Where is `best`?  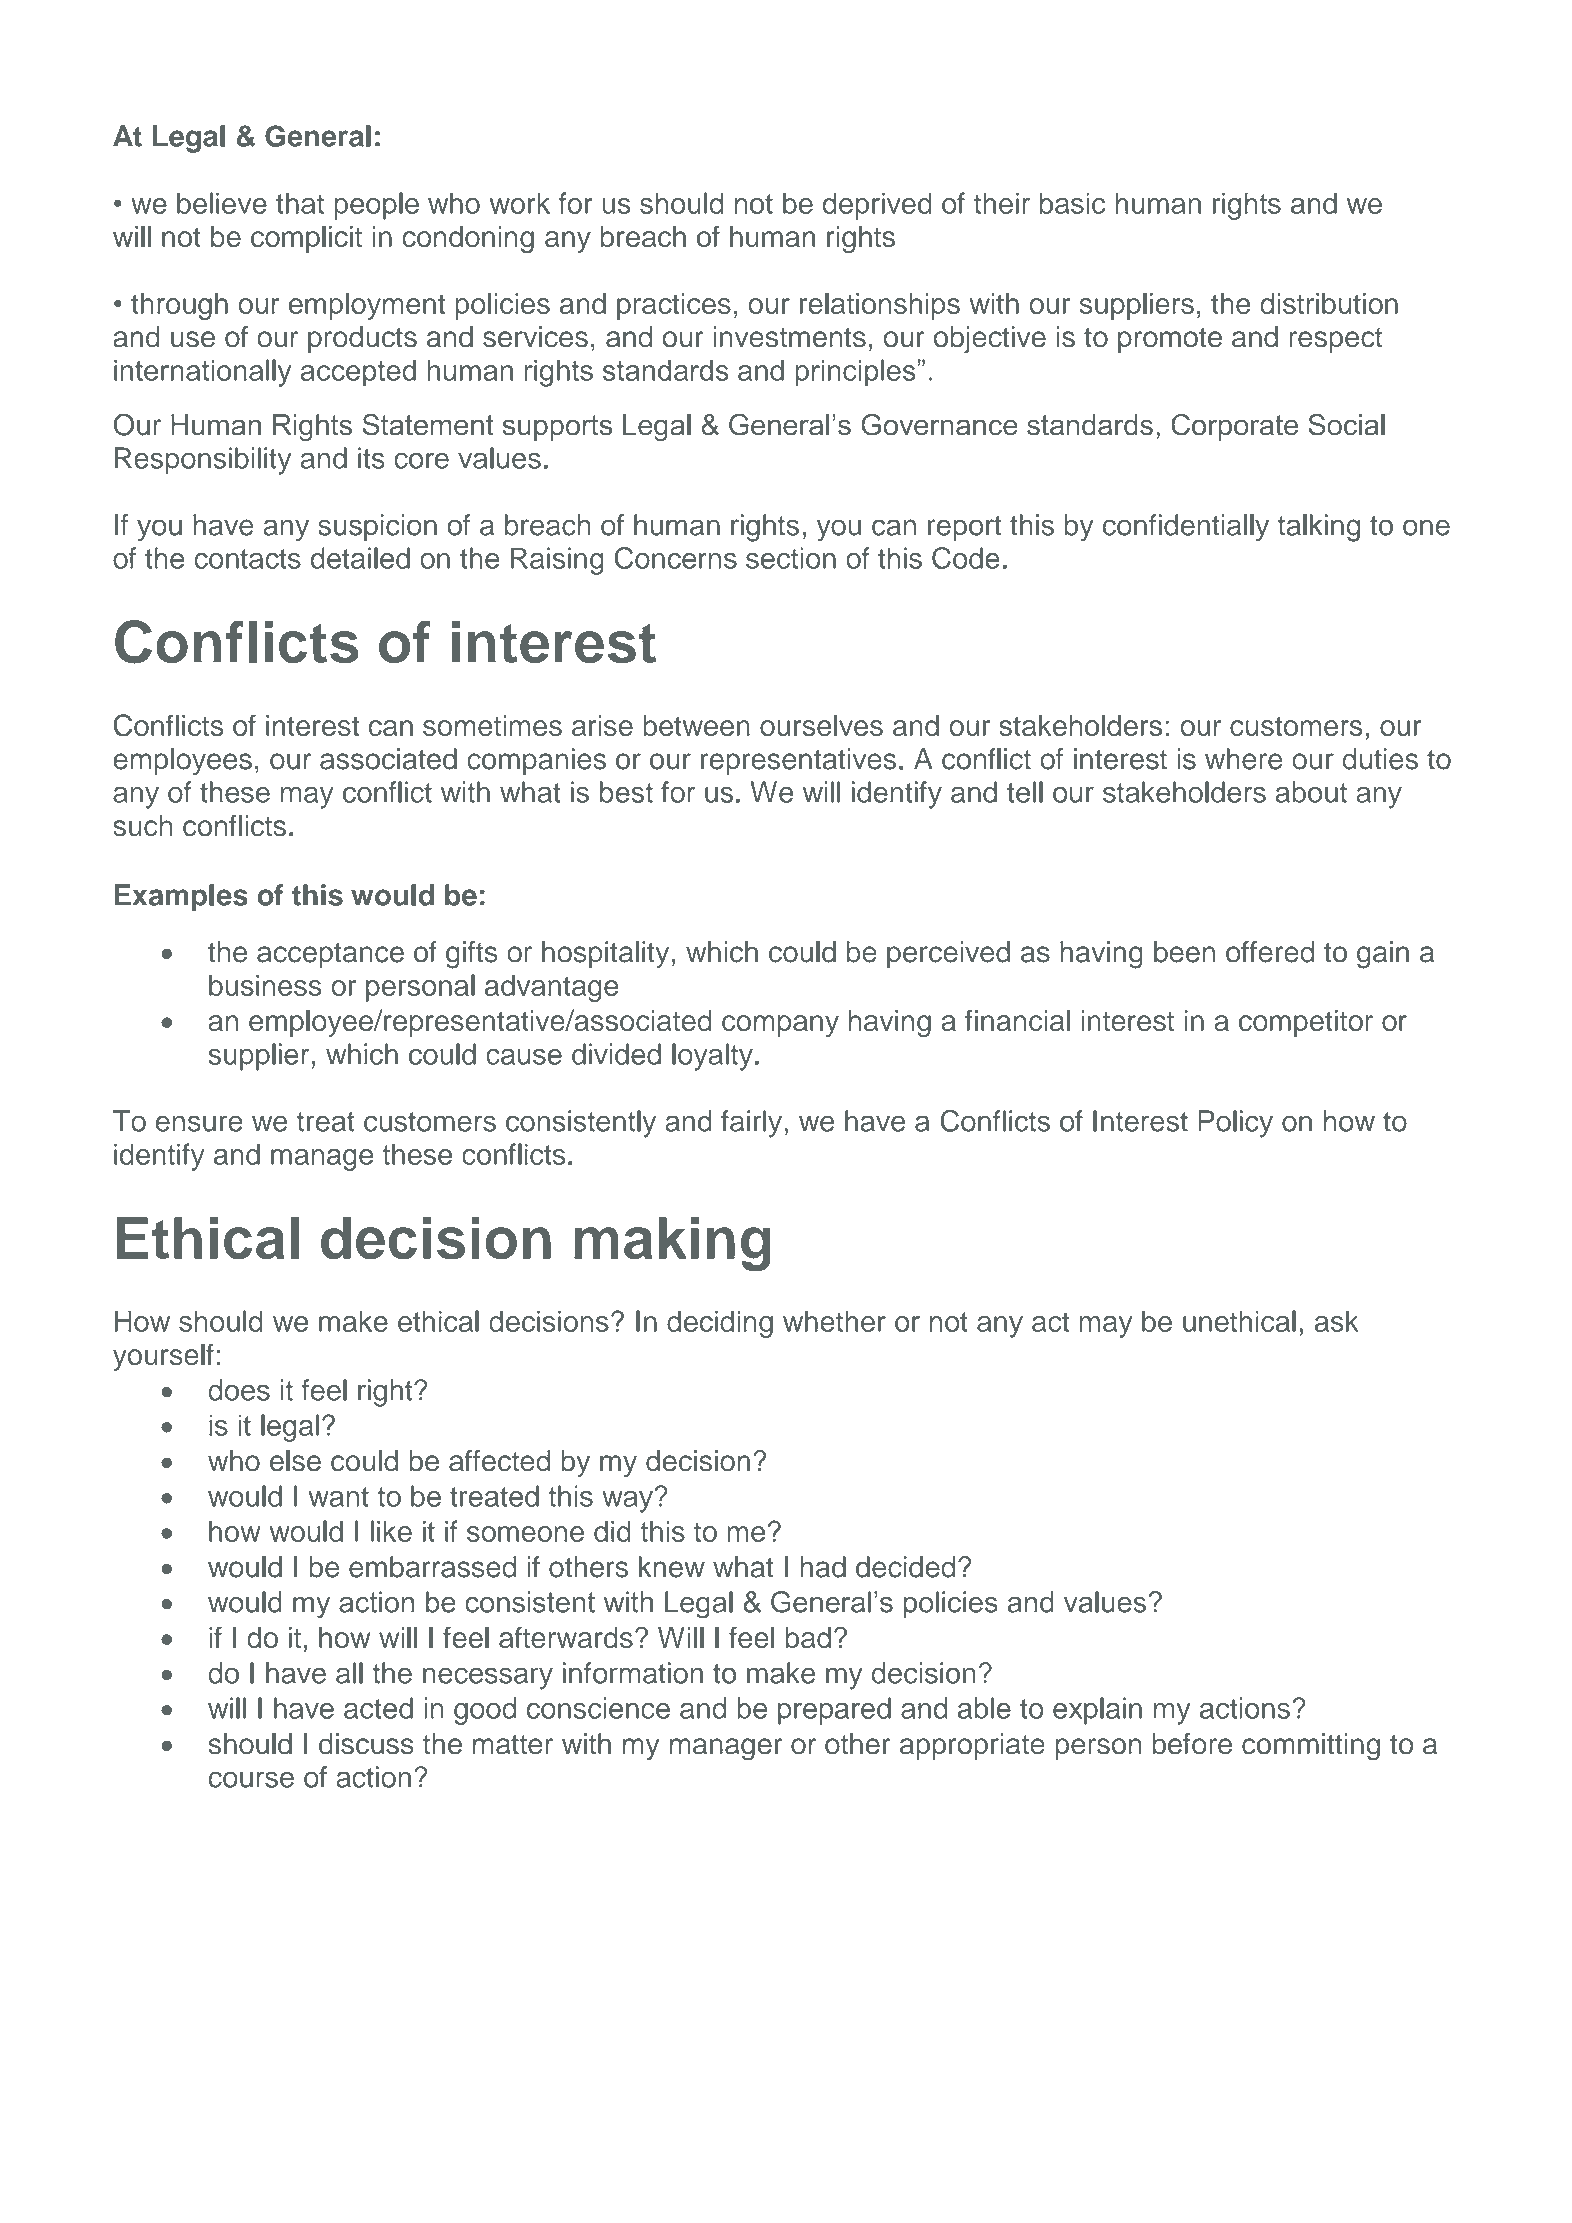
best is located at coordinates (626, 792).
